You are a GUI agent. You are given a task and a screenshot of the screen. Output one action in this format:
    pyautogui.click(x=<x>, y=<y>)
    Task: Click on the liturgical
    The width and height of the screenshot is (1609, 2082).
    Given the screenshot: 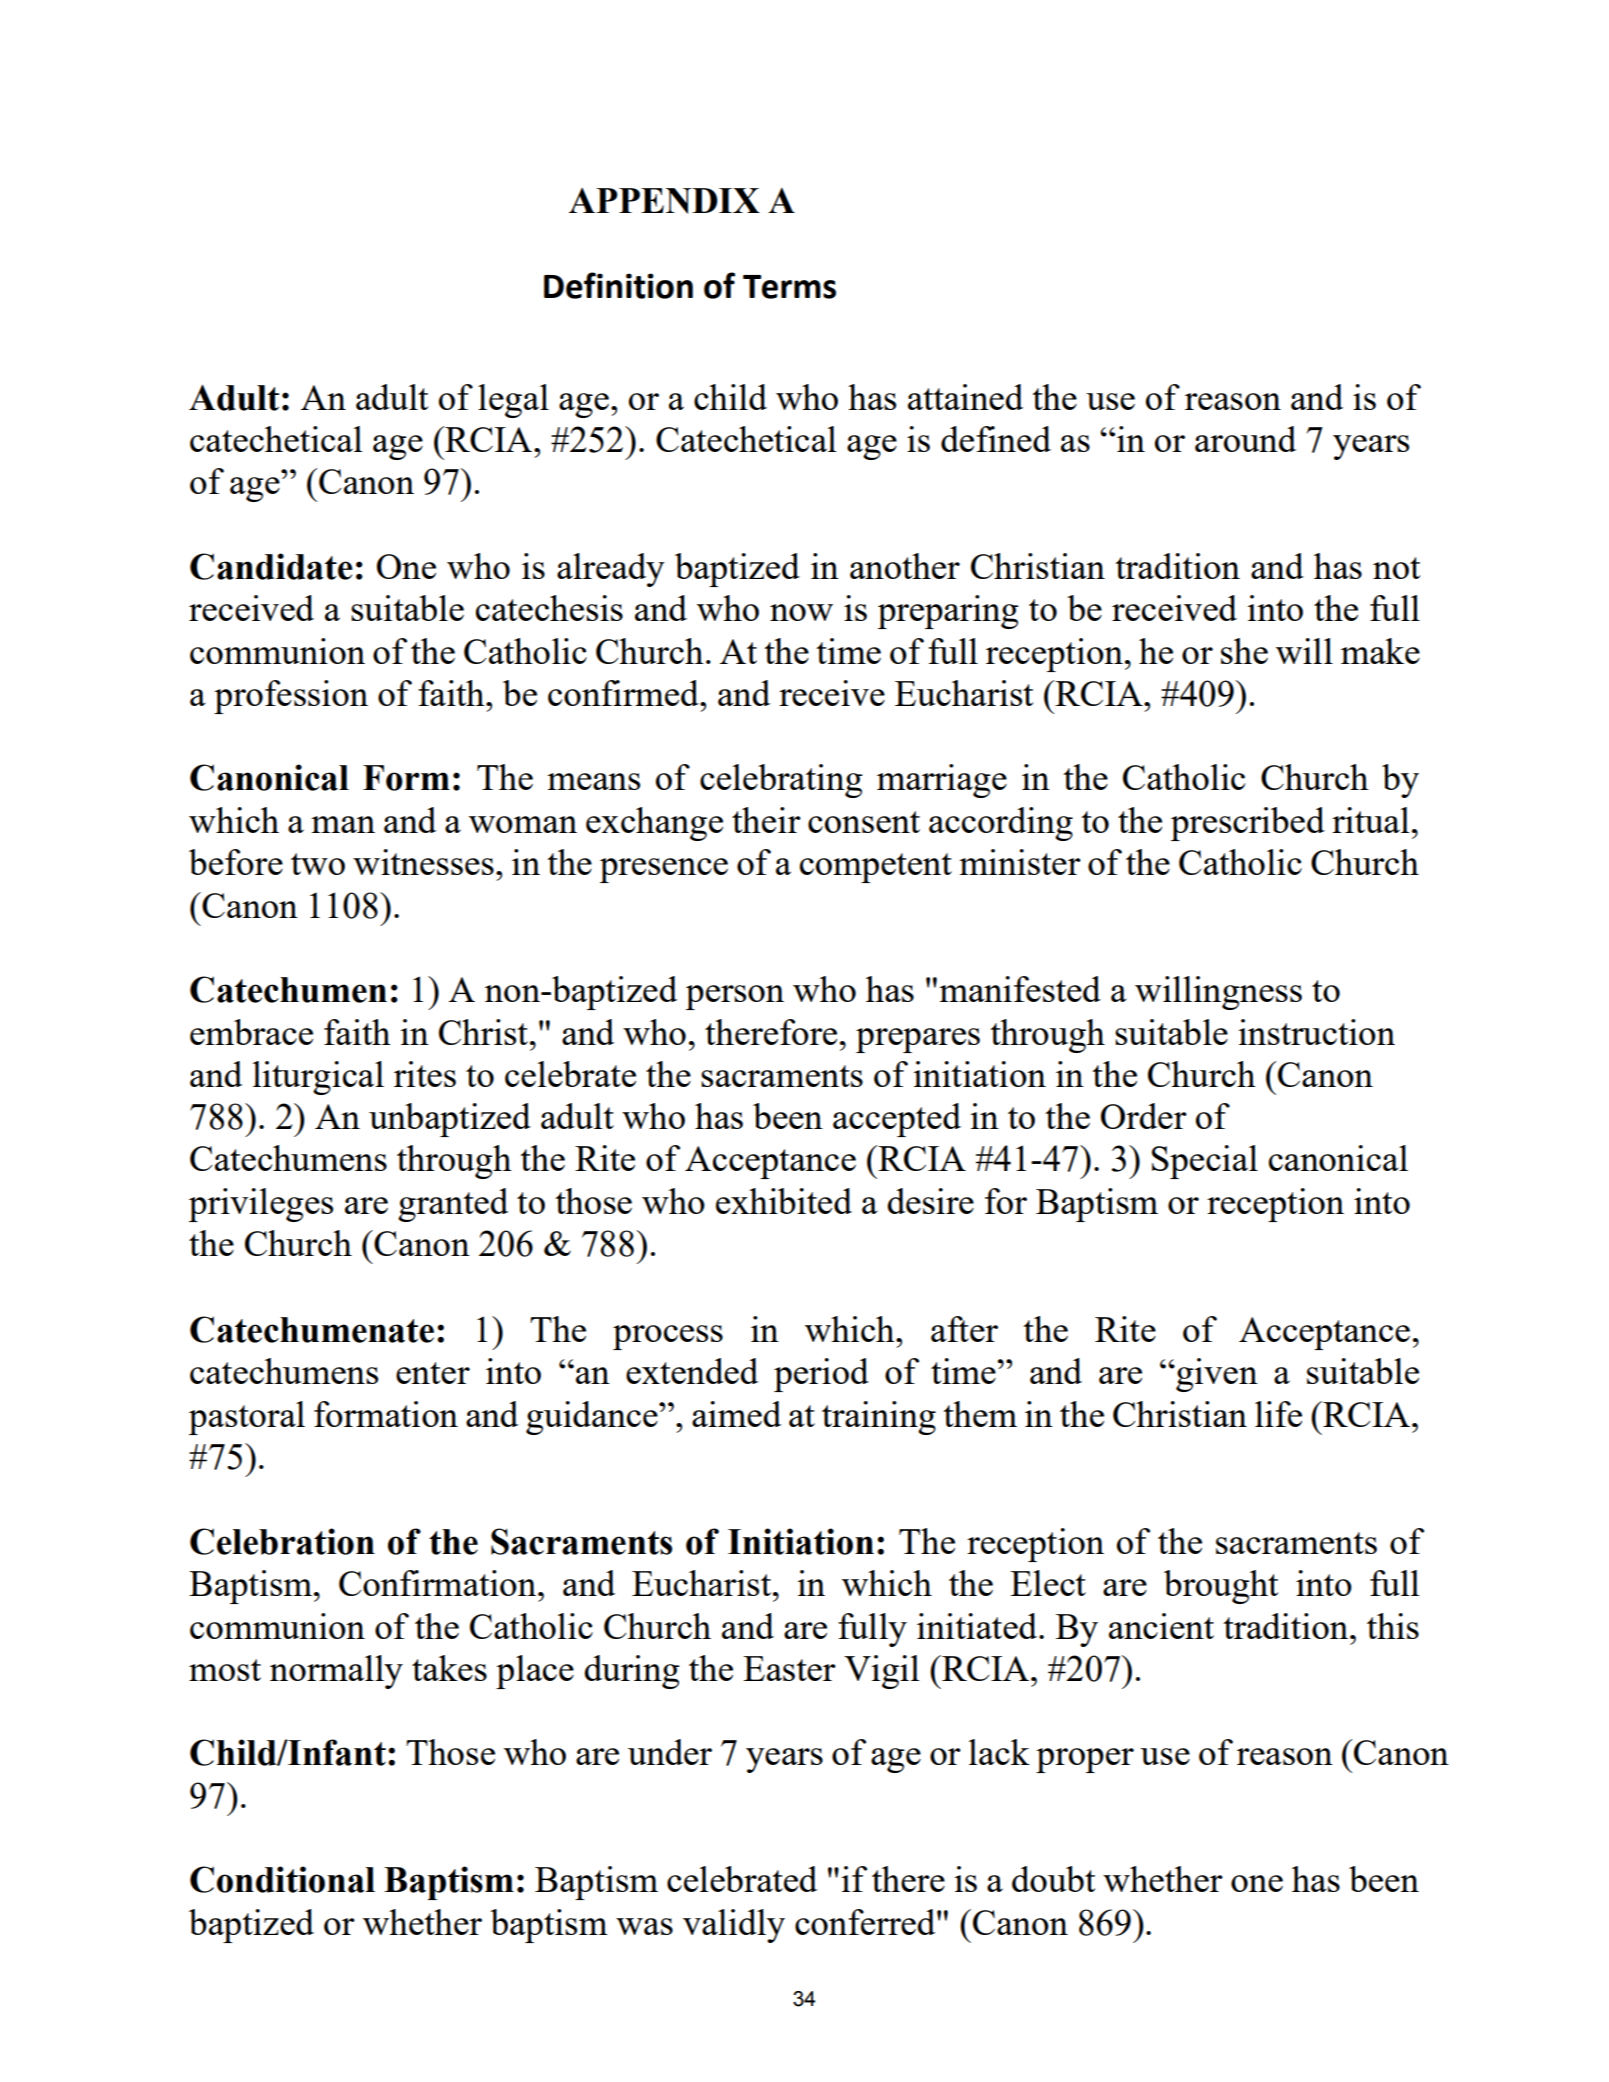 What is the action you would take?
    pyautogui.click(x=318, y=1078)
